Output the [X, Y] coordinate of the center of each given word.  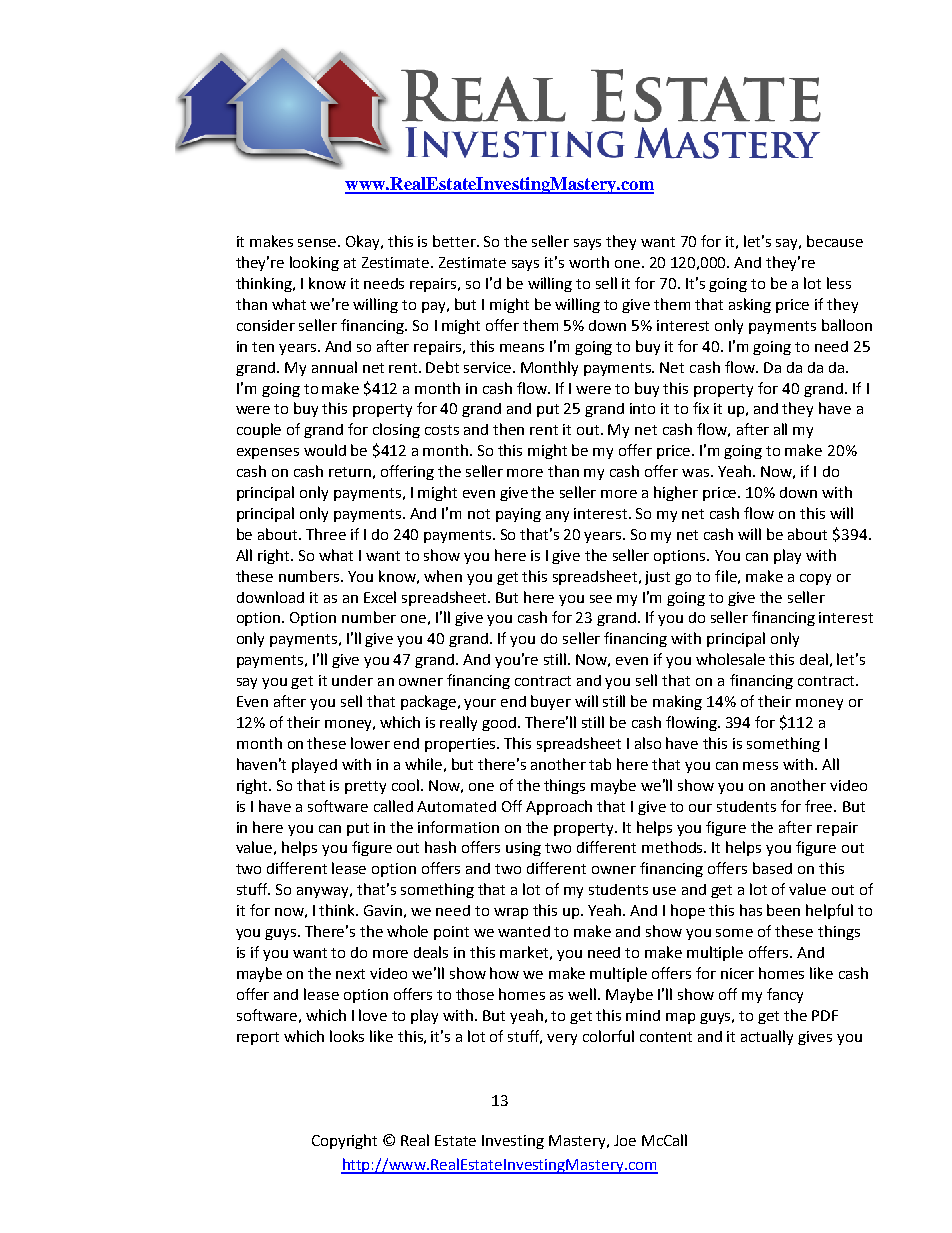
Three [326, 534]
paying [518, 515]
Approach [559, 807]
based [772, 868]
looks [347, 1036]
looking [314, 263]
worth [589, 262]
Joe [625, 1140]
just [657, 578]
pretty [365, 787]
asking [750, 305]
